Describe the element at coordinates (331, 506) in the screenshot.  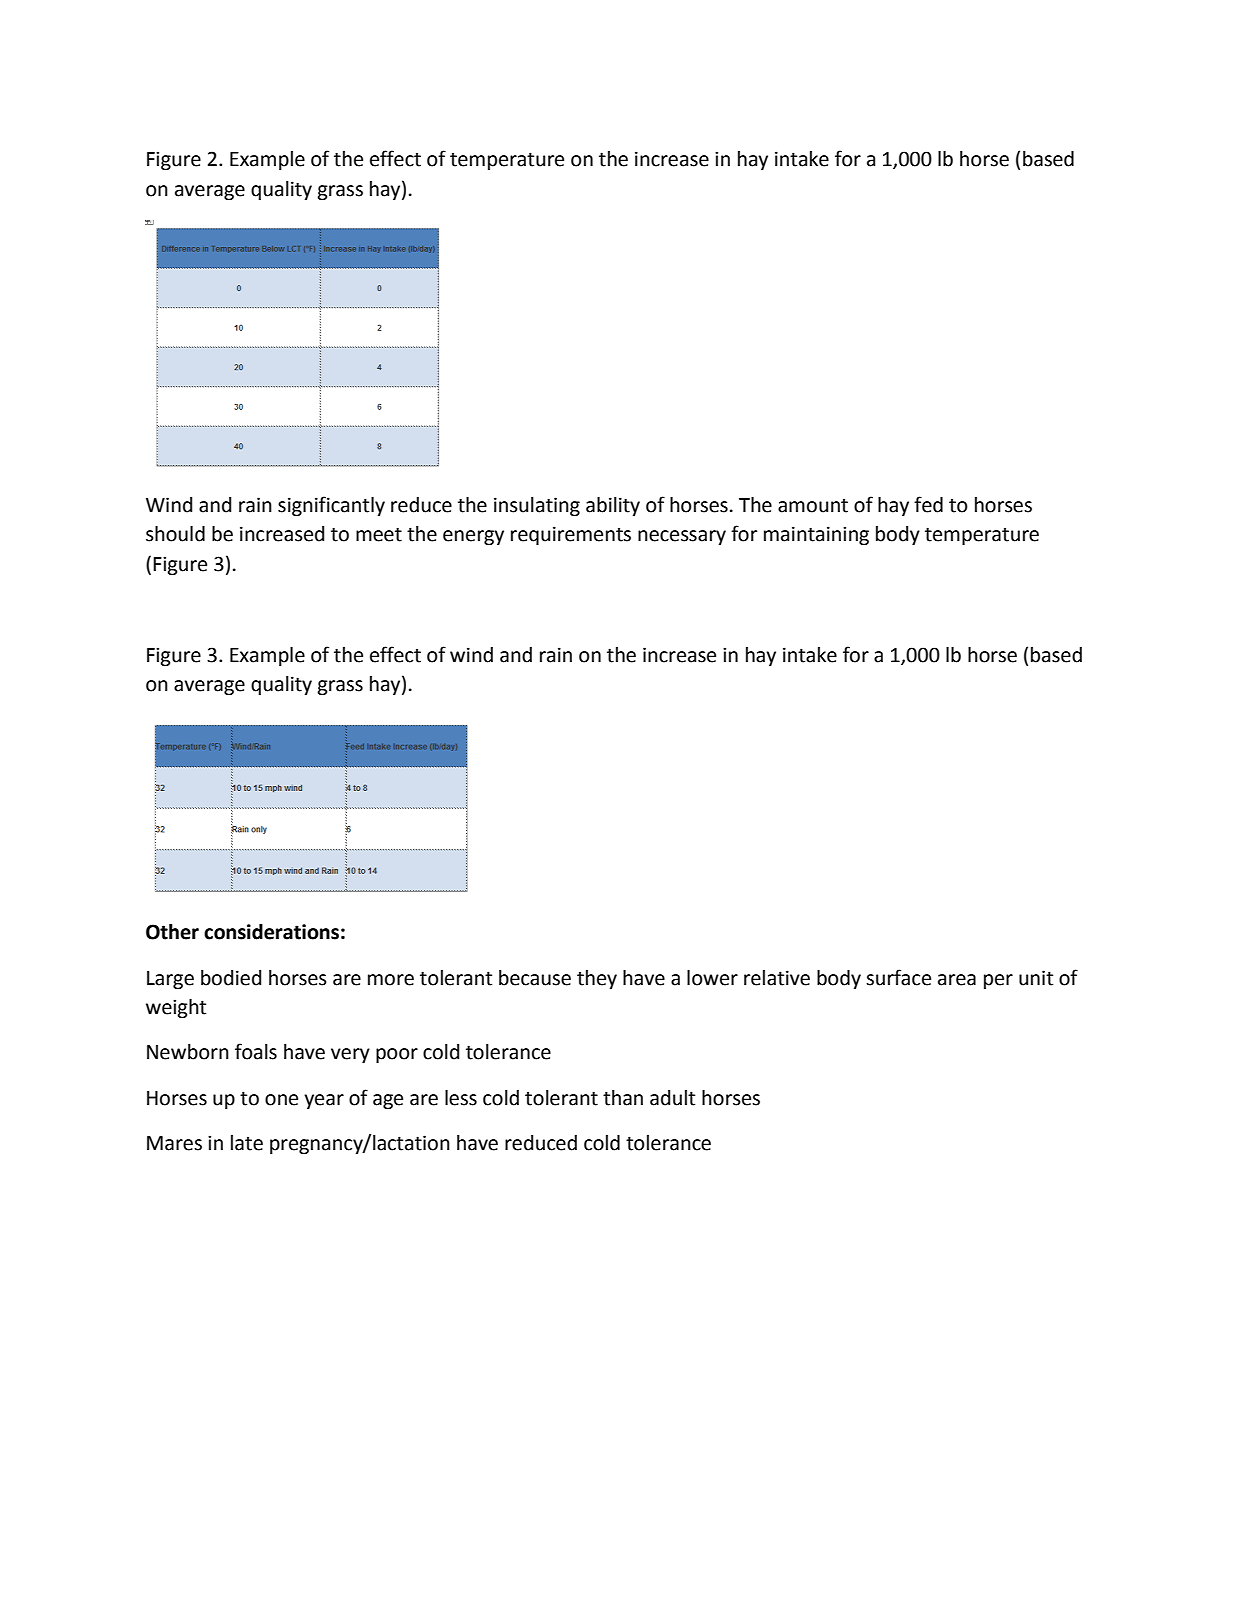
I see `significantly` at that location.
